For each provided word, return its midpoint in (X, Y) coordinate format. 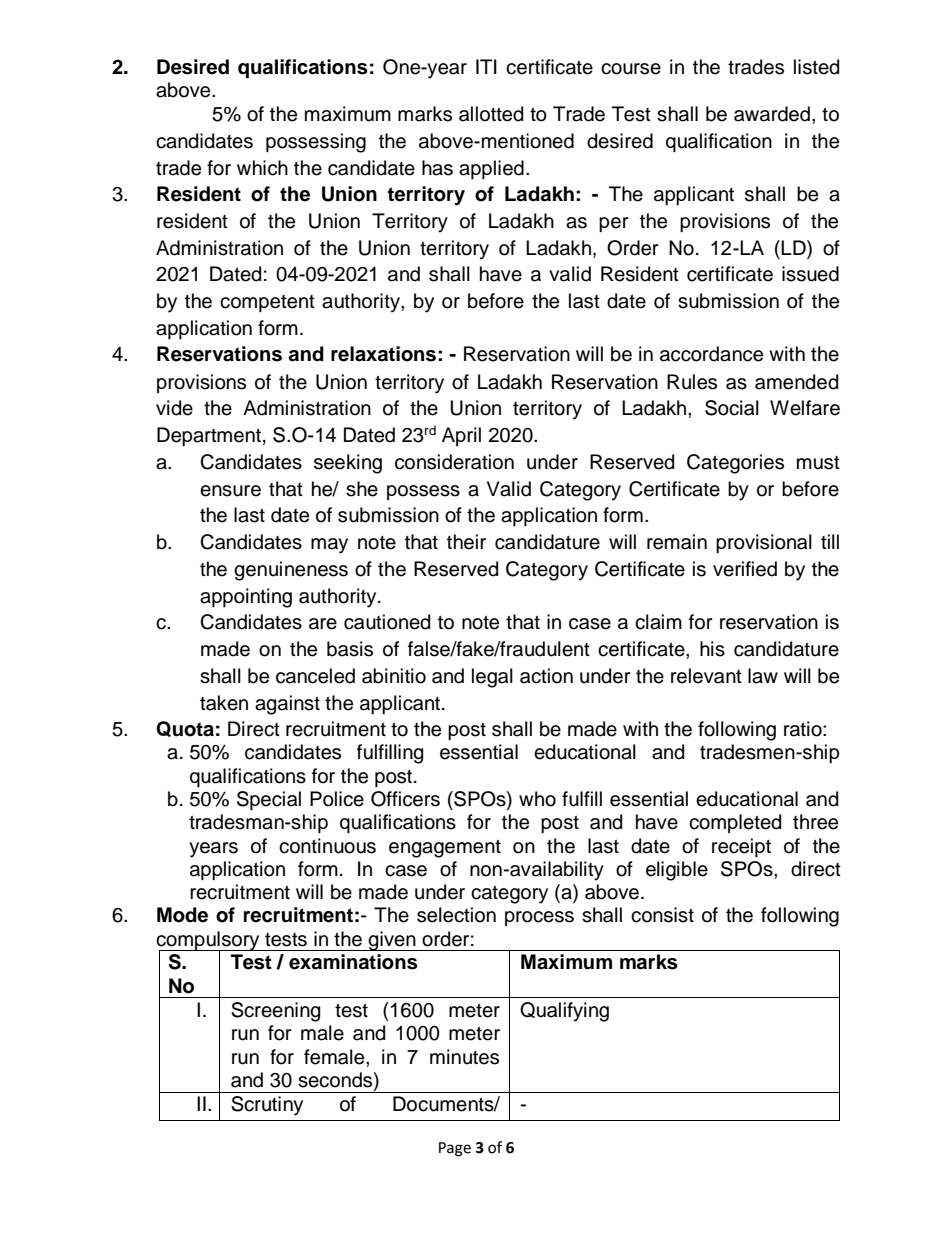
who (537, 799)
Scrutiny (267, 1106)
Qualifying (564, 1012)
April (461, 436)
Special (269, 800)
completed (735, 823)
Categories (735, 464)
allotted (491, 114)
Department (209, 436)
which (262, 168)
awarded (772, 114)
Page (455, 1149)
